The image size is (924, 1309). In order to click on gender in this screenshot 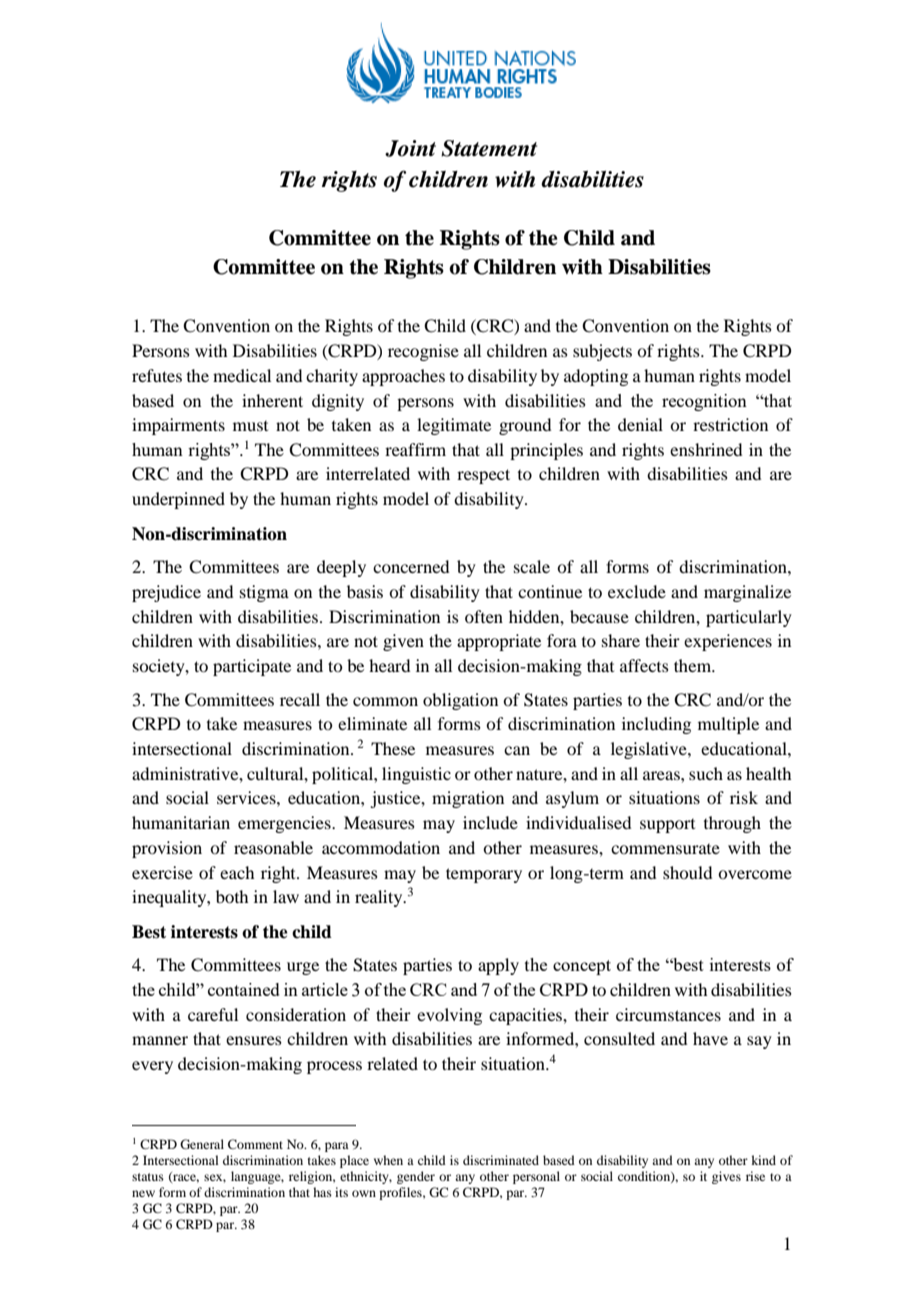, I will do `click(416, 1177)`.
